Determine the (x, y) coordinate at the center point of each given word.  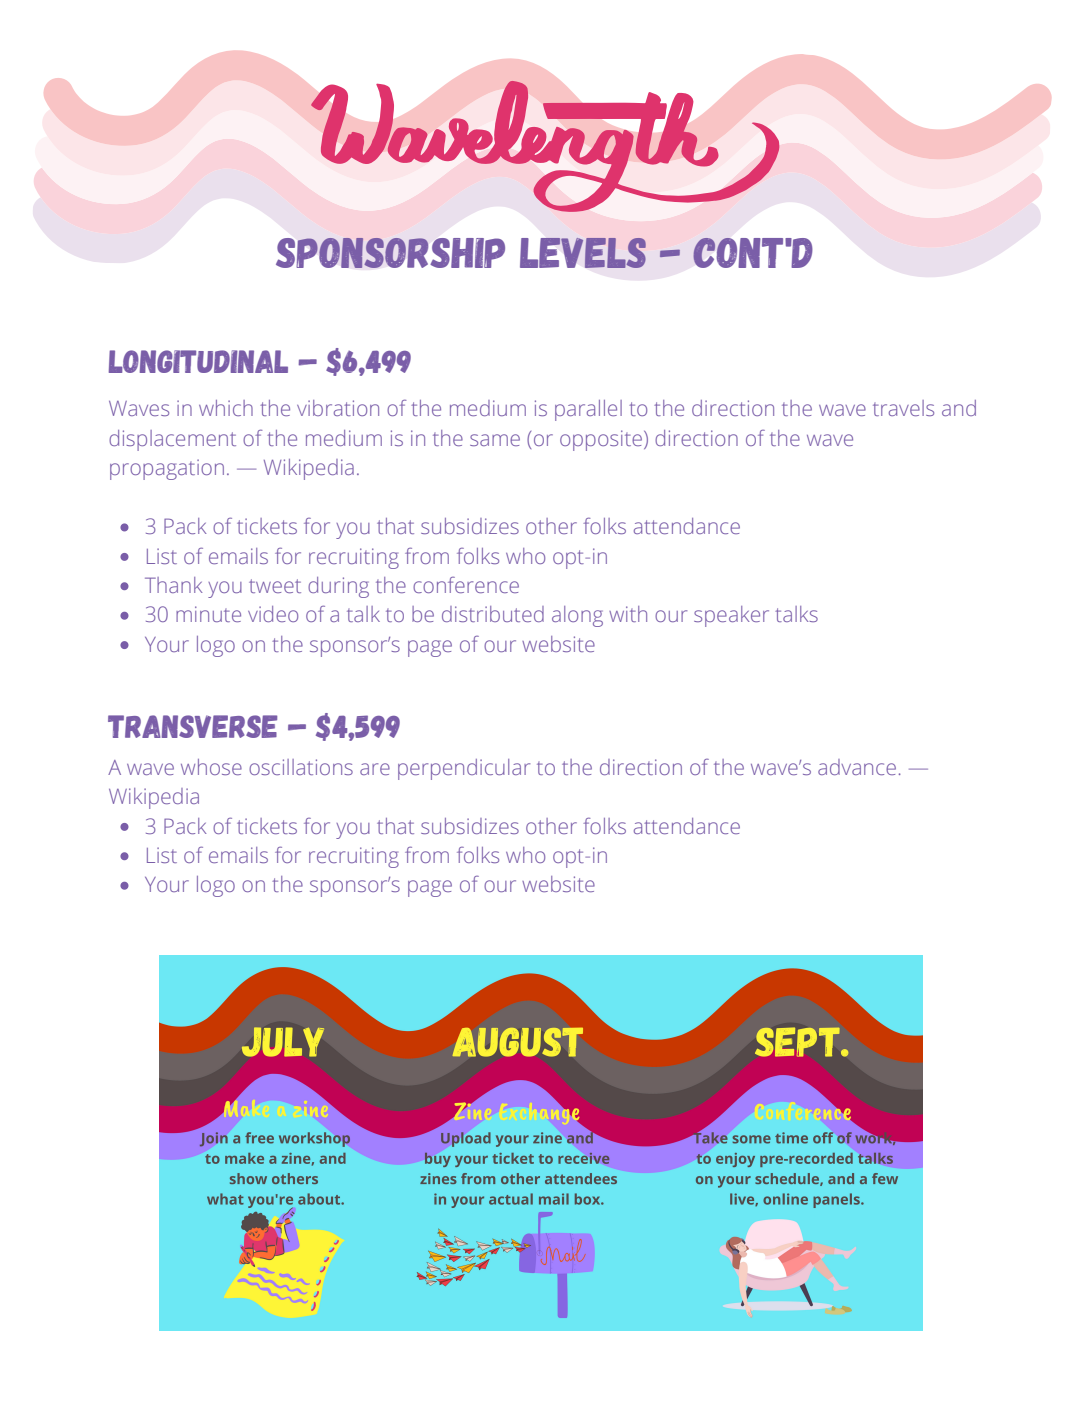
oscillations (301, 767)
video (273, 614)
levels (583, 253)
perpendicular (464, 769)
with (628, 614)
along (577, 616)
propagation (167, 469)
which (226, 408)
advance (857, 767)
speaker (731, 616)
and (959, 408)
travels (903, 408)
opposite (601, 440)
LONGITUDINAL (198, 361)
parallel (588, 410)
